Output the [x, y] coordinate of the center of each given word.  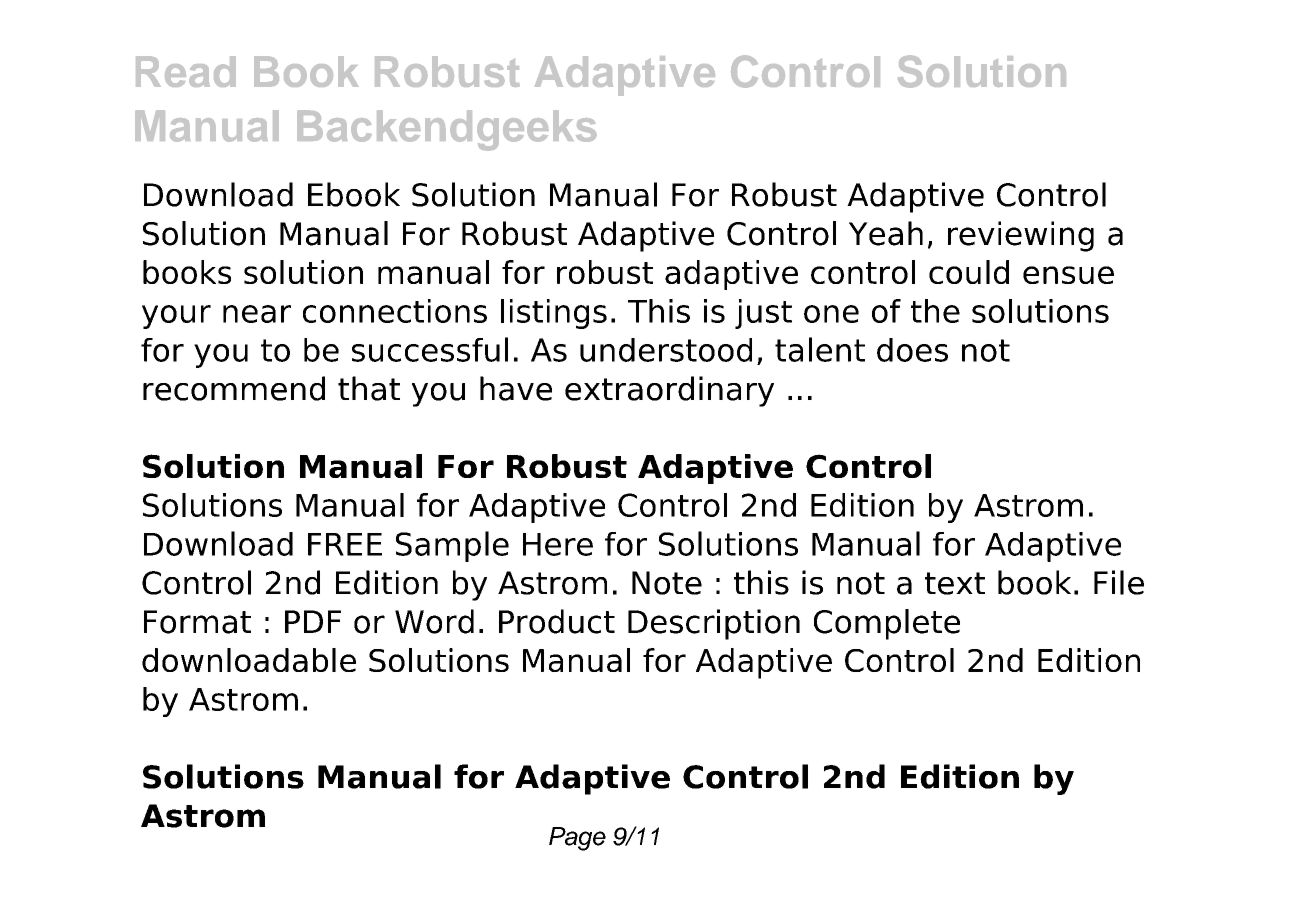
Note [667, 583]
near [257, 314]
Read [186, 71]
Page [577, 839]
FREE [345, 544]
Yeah [886, 233]
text [955, 583]
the [935, 311]
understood [666, 350]
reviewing [1021, 236]
